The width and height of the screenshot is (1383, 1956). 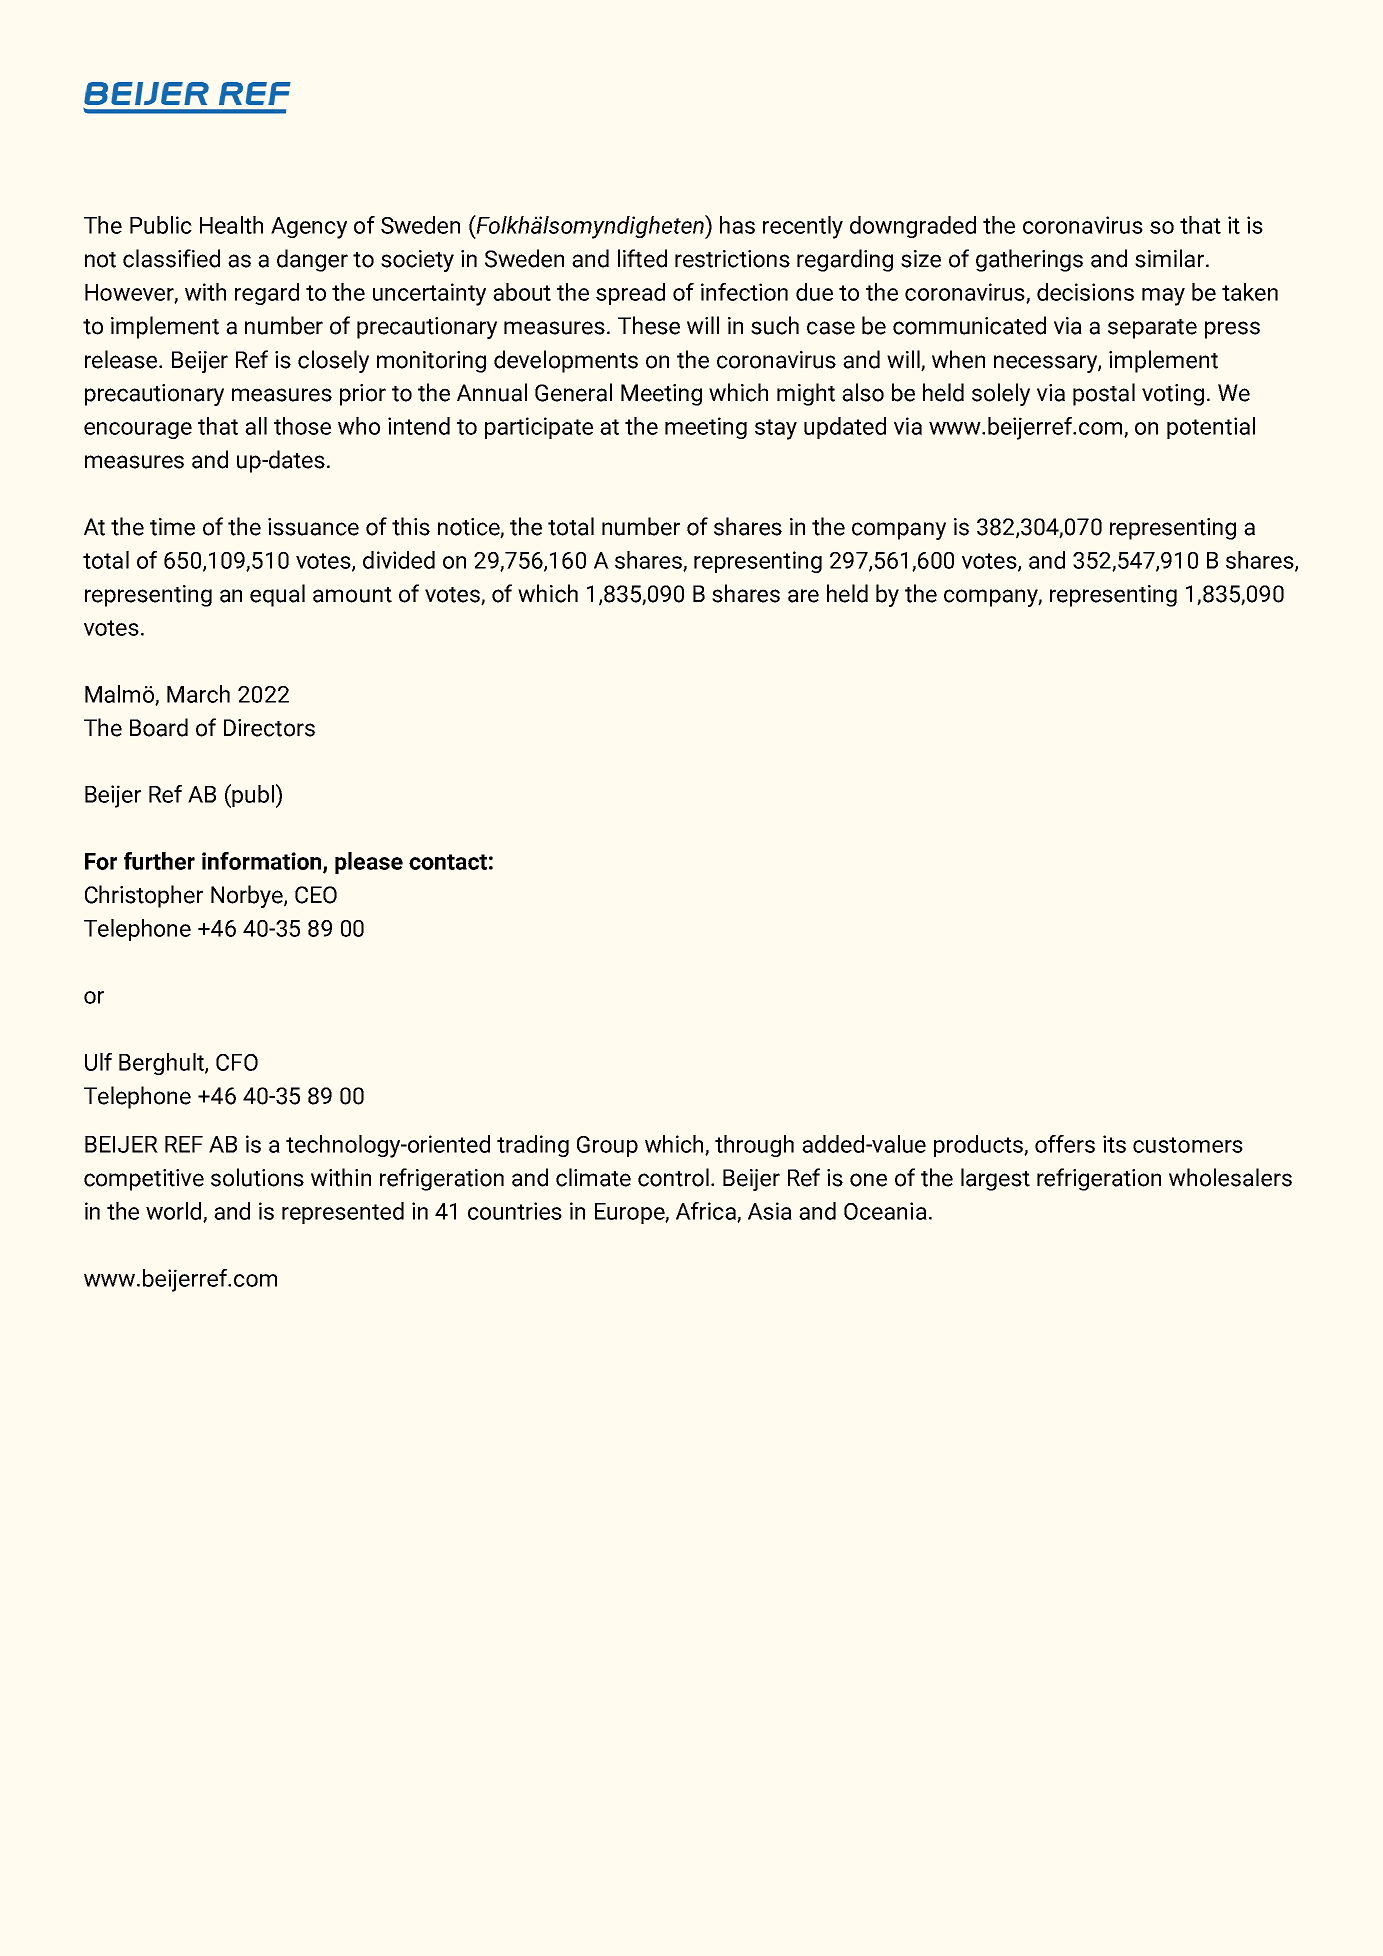 What do you see at coordinates (277, 595) in the screenshot?
I see `equal` at bounding box center [277, 595].
